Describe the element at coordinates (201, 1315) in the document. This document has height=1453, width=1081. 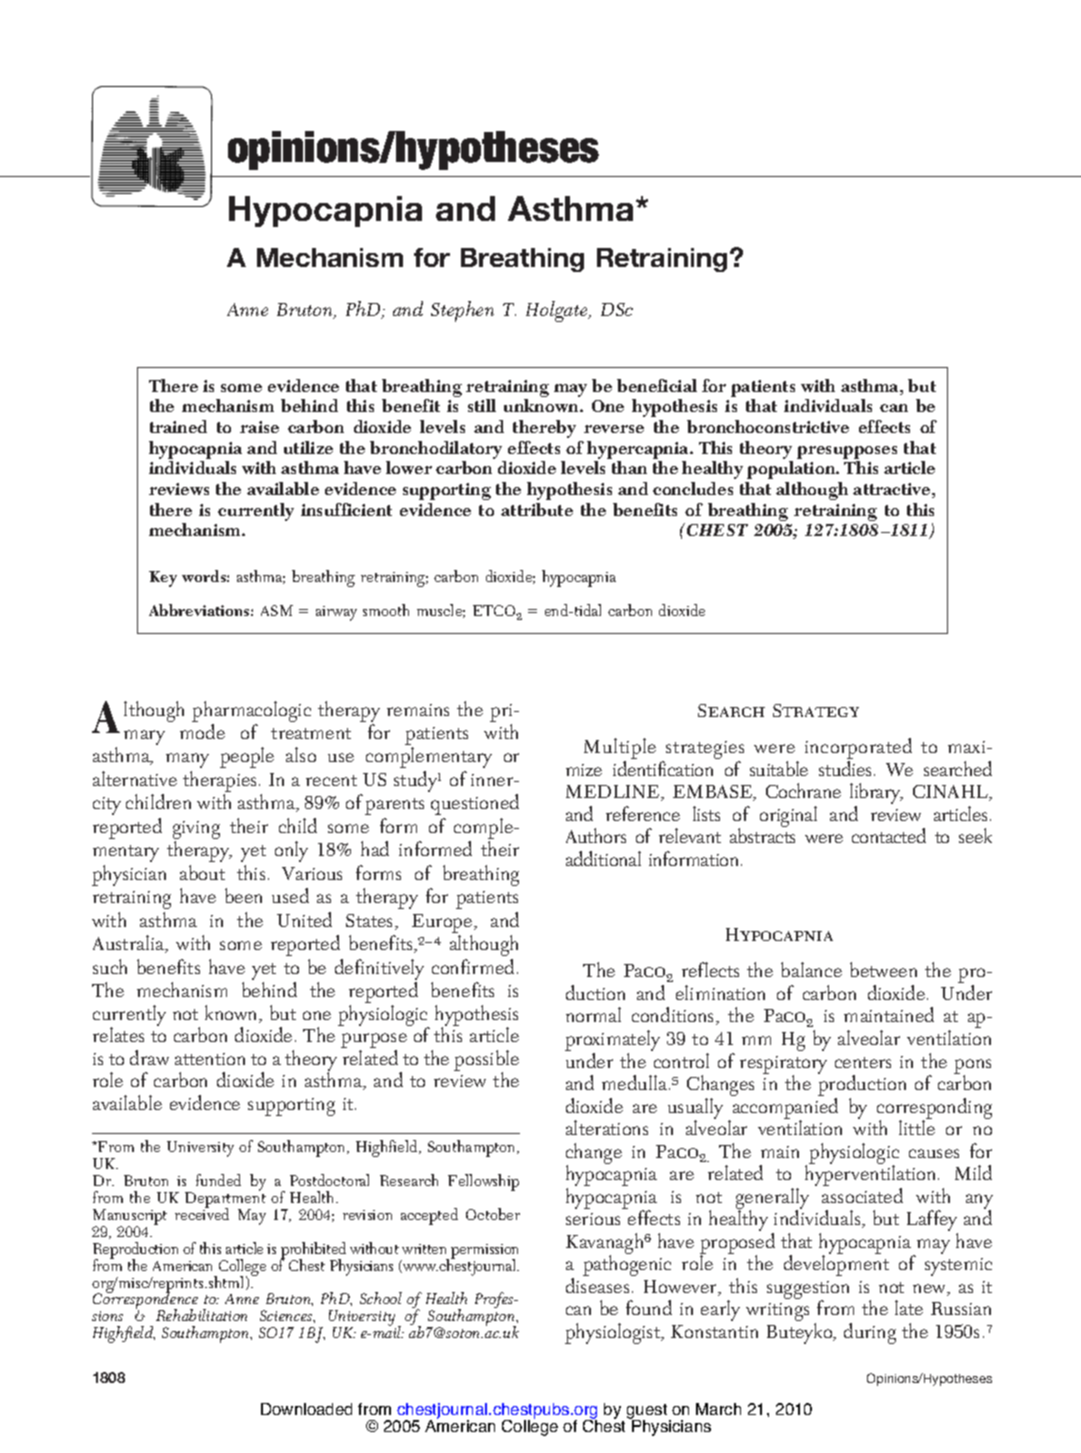
I see `Rehabilitation` at that location.
